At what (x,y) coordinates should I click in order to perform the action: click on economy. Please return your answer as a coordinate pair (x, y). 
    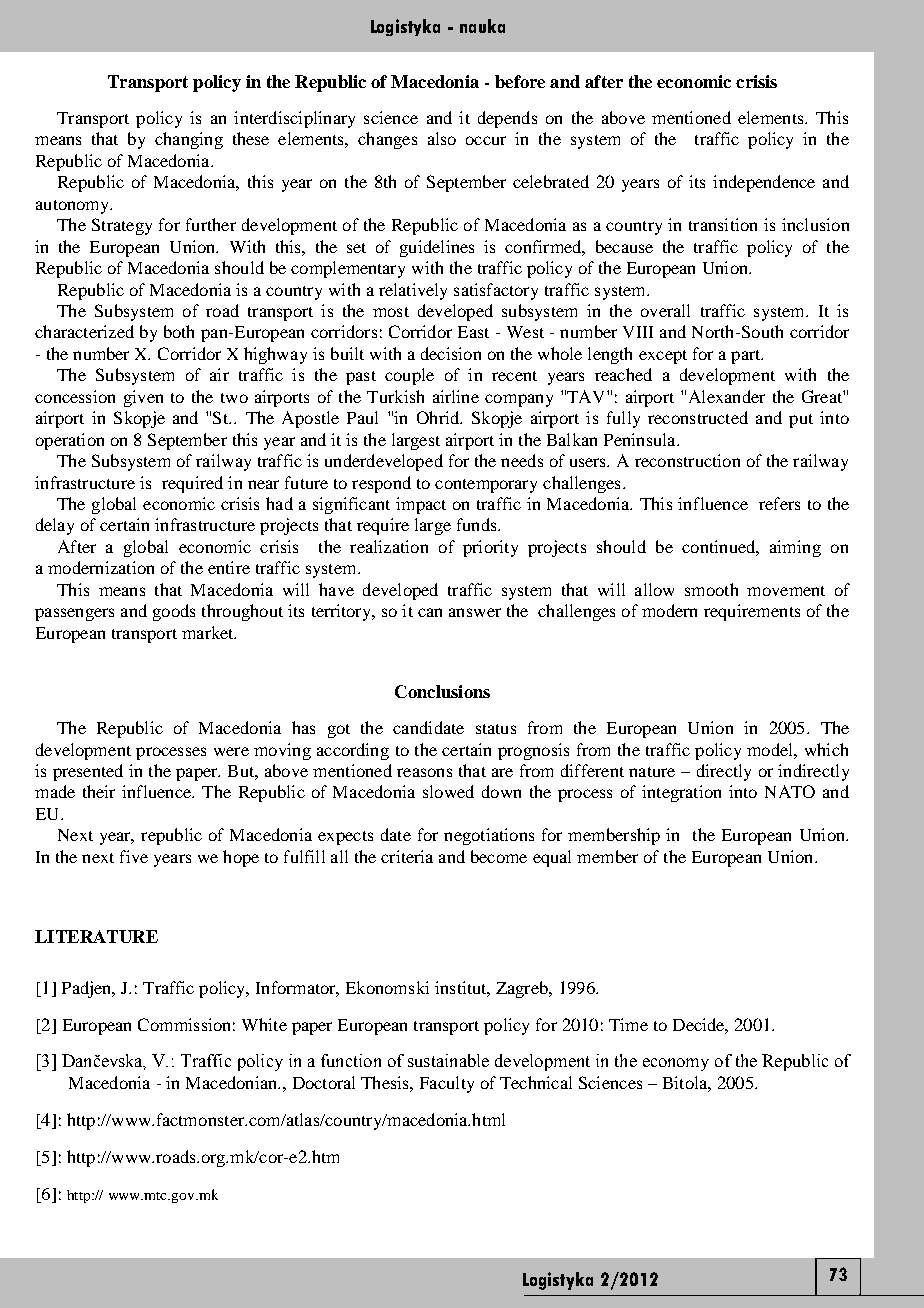
    Looking at the image, I should click on (676, 1064).
